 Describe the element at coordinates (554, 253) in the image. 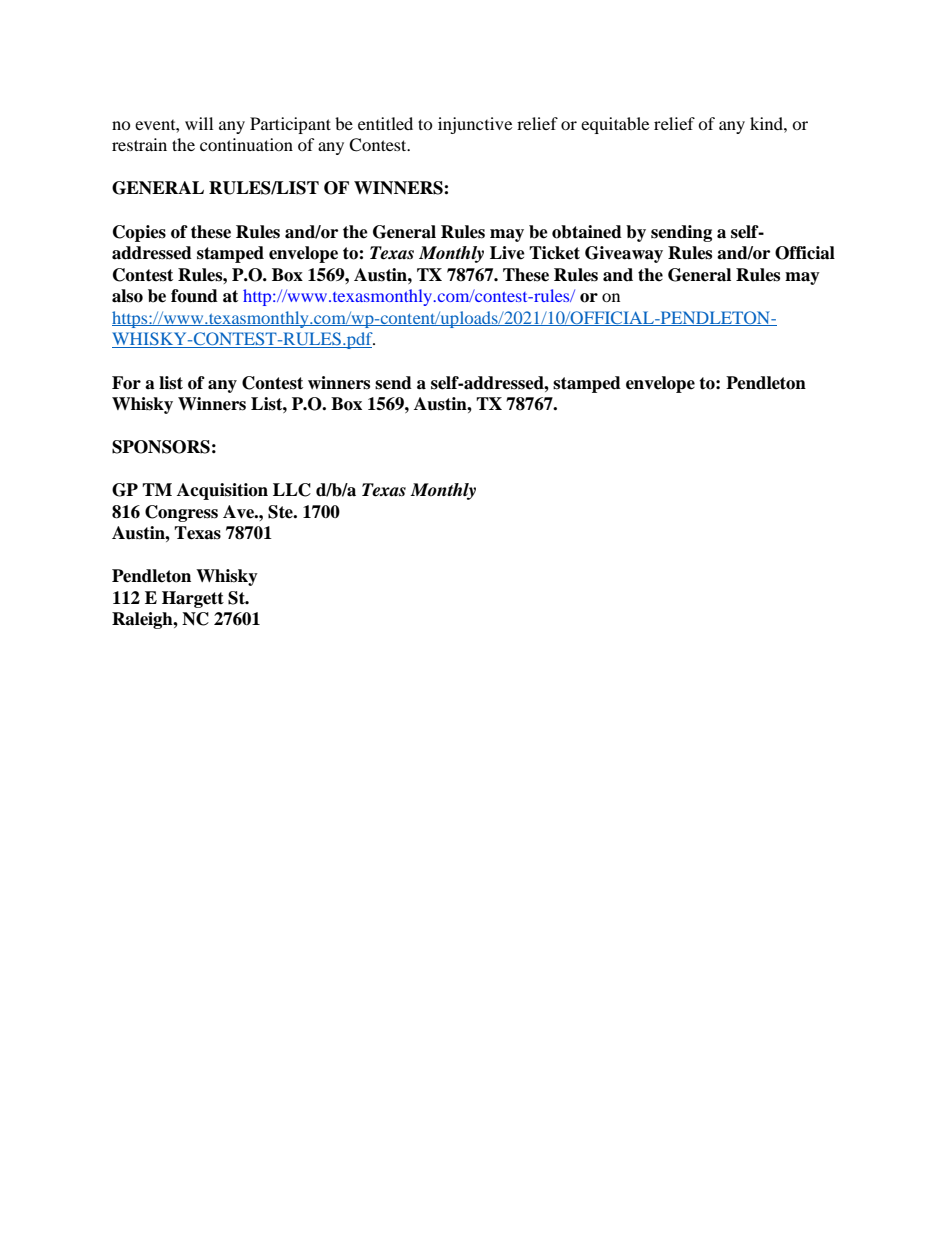

I see `Ticket` at that location.
